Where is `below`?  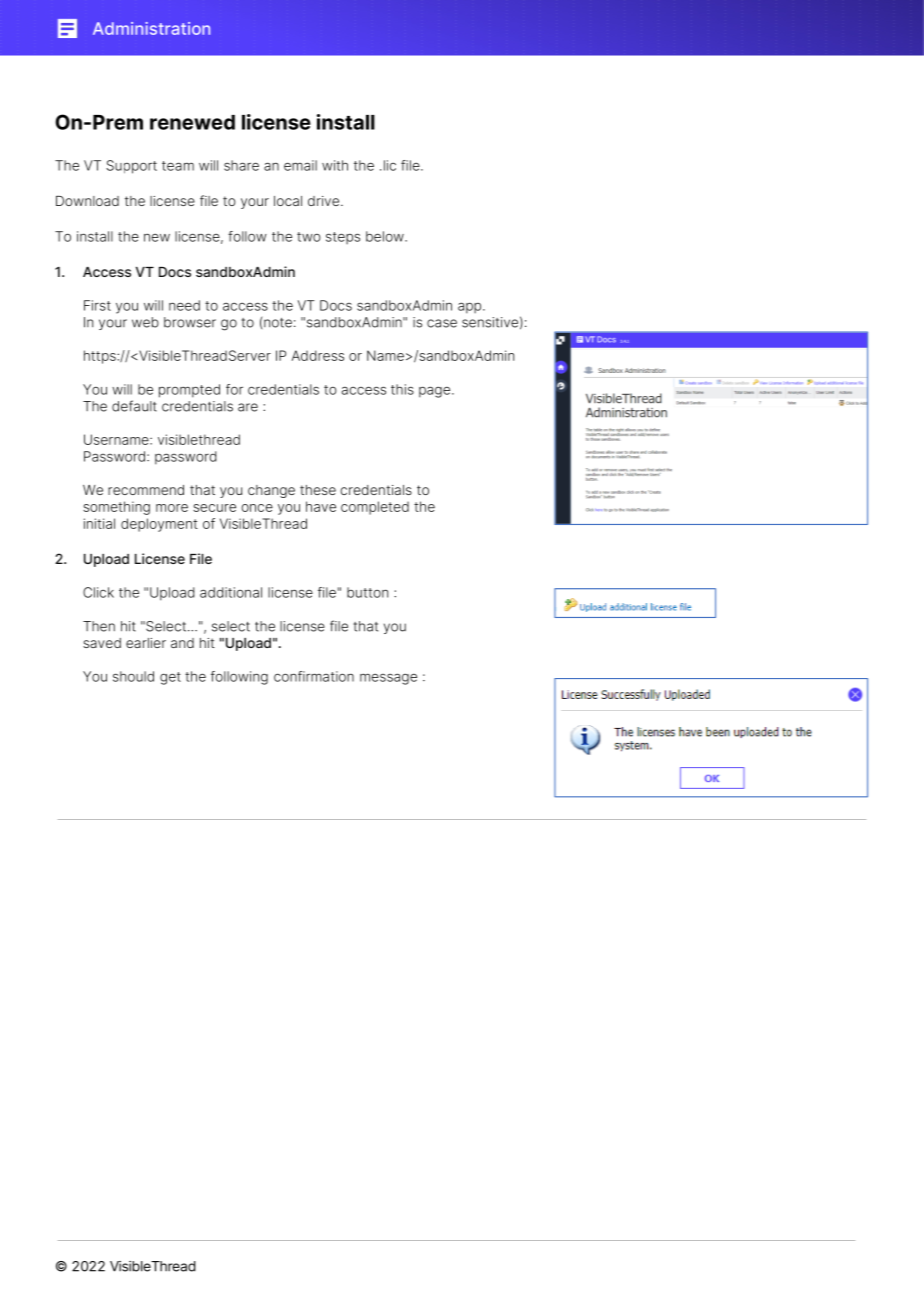
below is located at coordinates (386, 236).
